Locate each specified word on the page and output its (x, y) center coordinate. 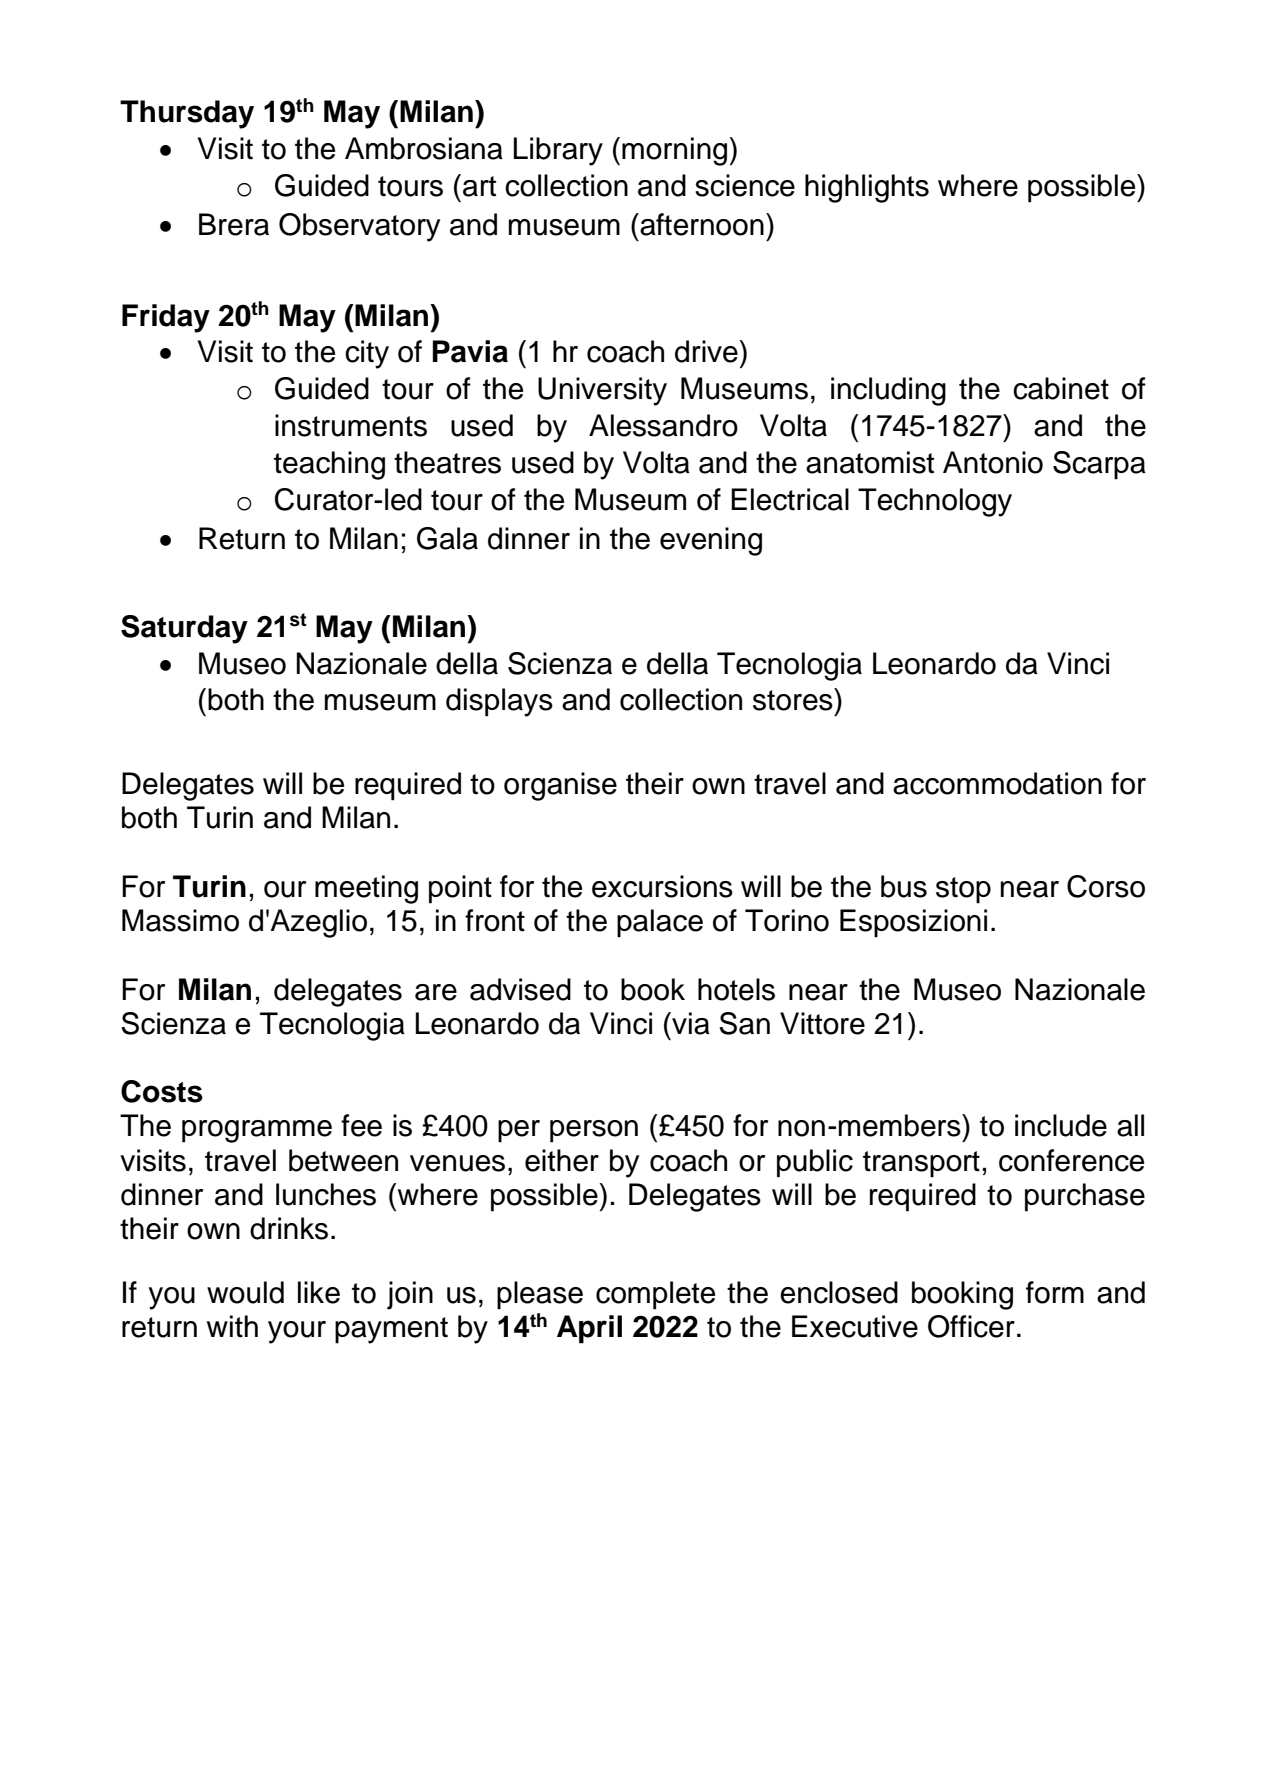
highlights (867, 188)
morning (674, 151)
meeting (366, 889)
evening (711, 541)
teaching (329, 465)
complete (655, 1295)
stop (963, 890)
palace (660, 923)
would (245, 1292)
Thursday (187, 114)
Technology (935, 502)
